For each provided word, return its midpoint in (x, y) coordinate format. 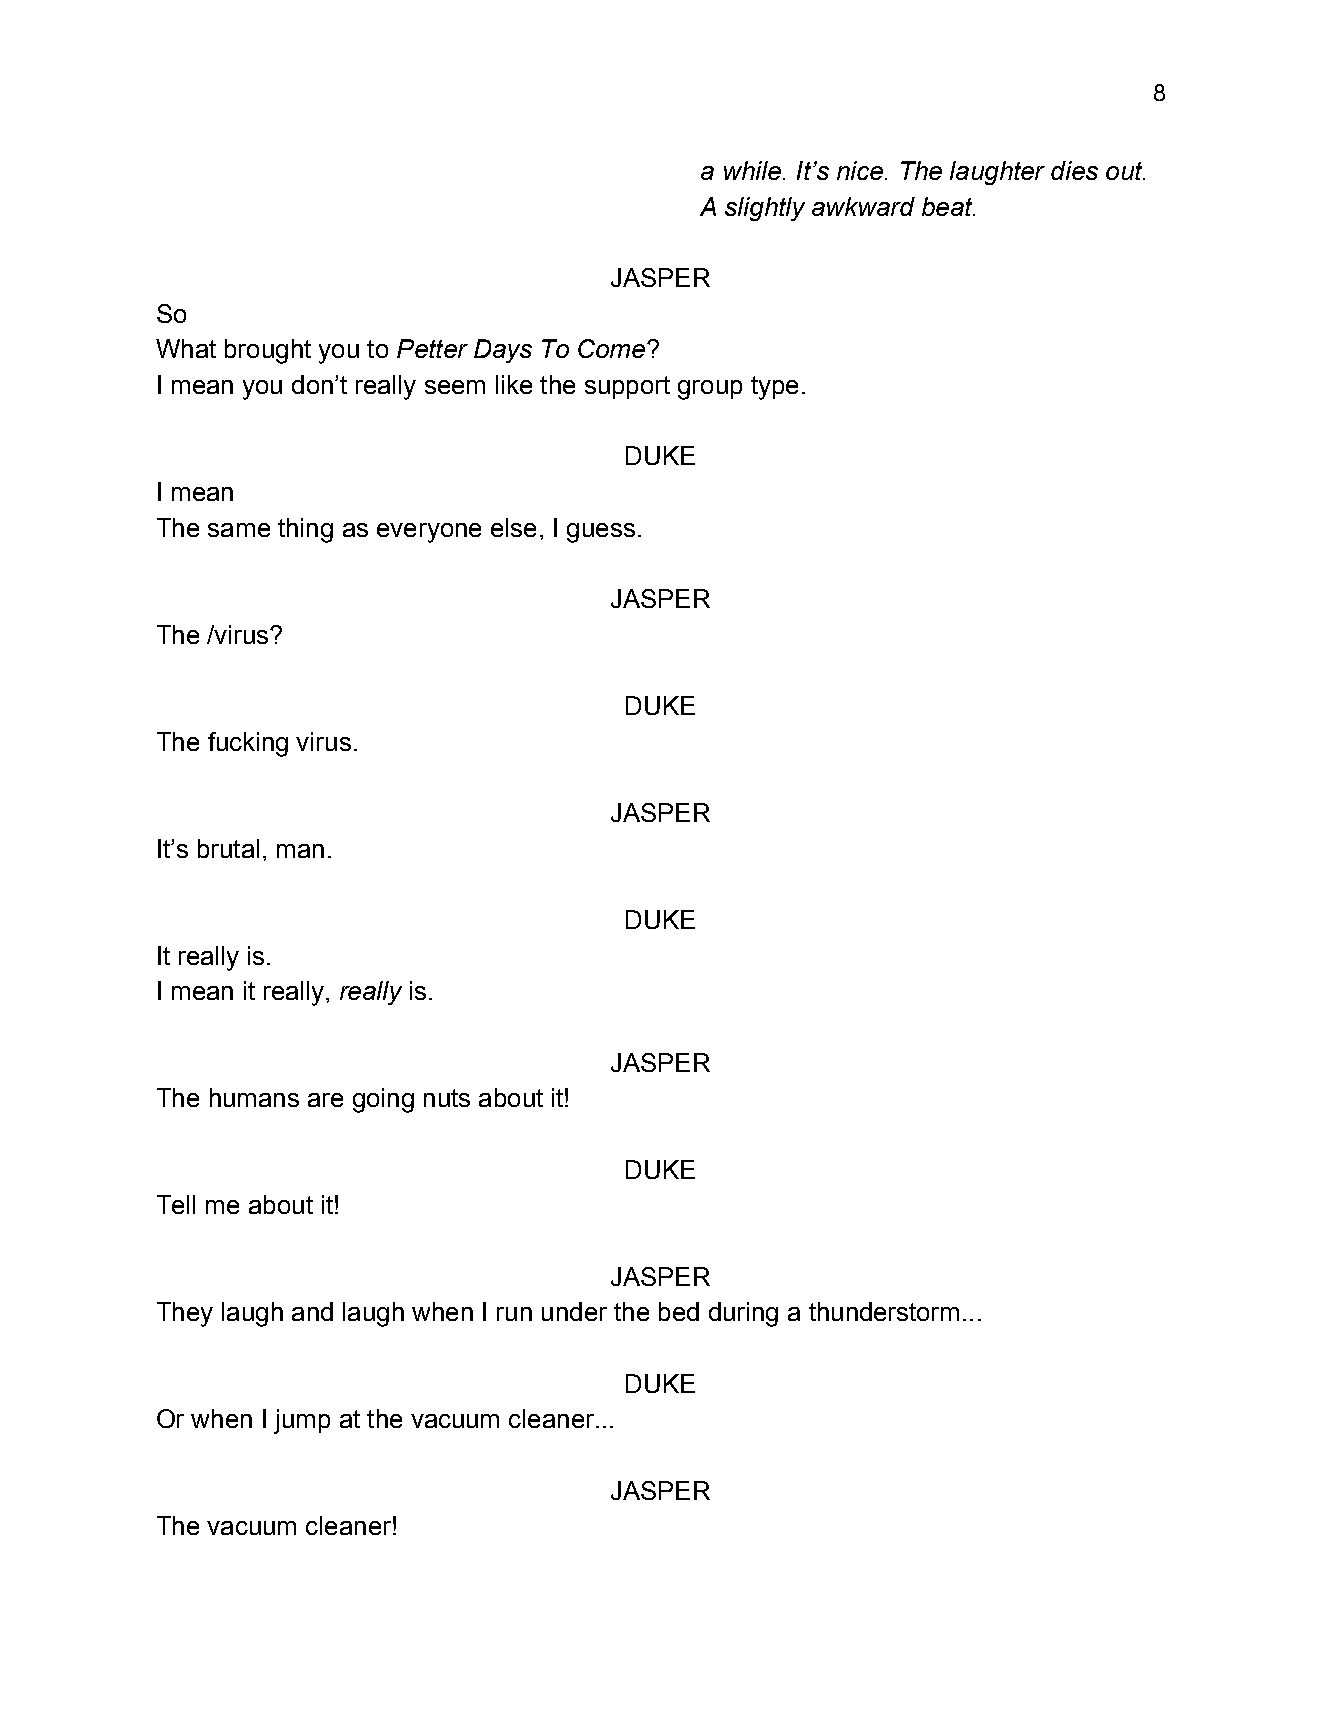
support (627, 387)
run (514, 1314)
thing (305, 530)
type (774, 388)
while (752, 170)
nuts (447, 1098)
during (743, 1314)
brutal (228, 848)
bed (679, 1311)
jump (302, 1421)
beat (948, 206)
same (239, 530)
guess (601, 533)
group (710, 390)
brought (268, 351)
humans (254, 1097)
